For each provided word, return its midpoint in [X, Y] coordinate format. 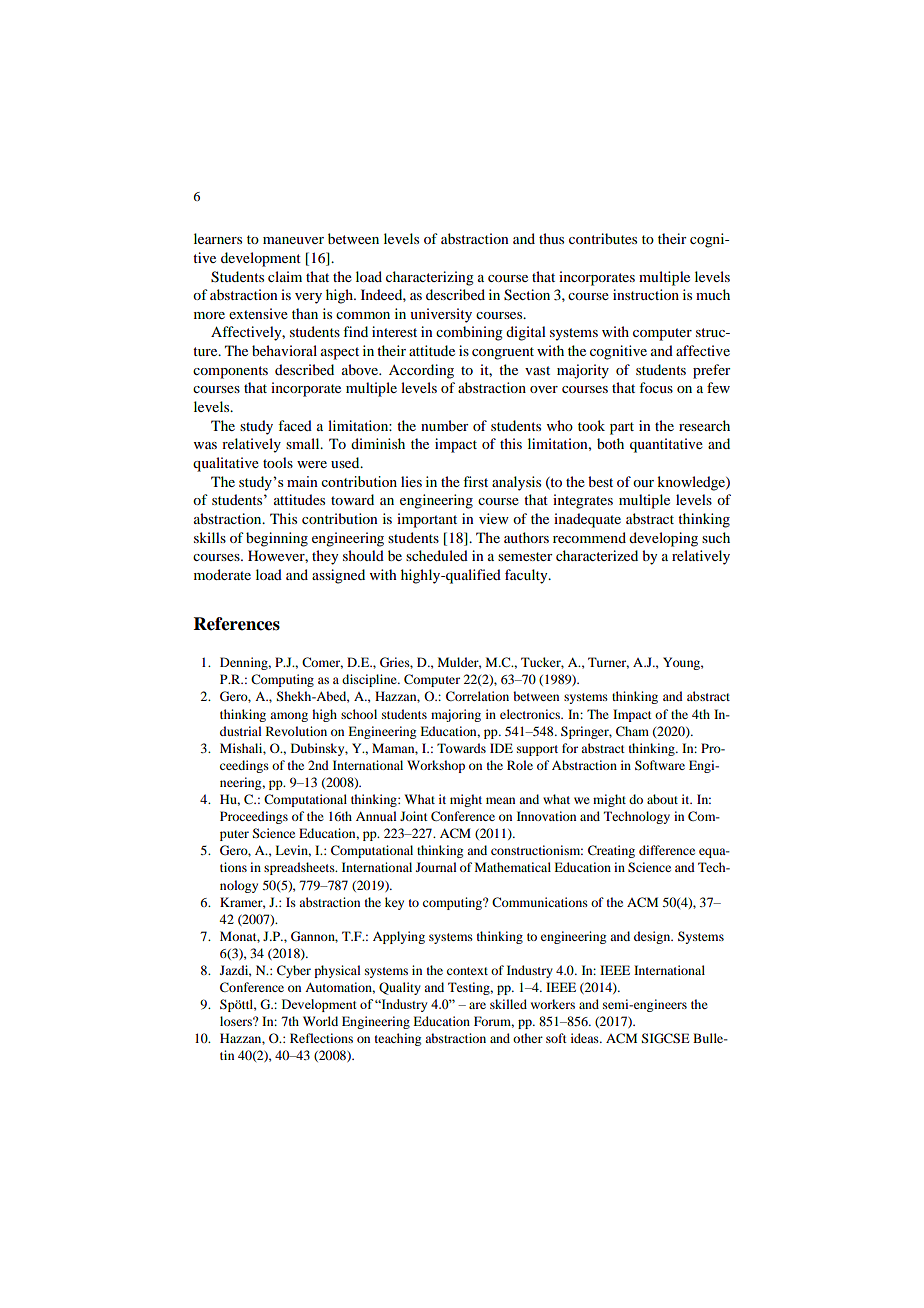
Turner [608, 663]
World [320, 1021]
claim [285, 276]
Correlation [477, 696]
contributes [603, 238]
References [237, 624]
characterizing [430, 278]
